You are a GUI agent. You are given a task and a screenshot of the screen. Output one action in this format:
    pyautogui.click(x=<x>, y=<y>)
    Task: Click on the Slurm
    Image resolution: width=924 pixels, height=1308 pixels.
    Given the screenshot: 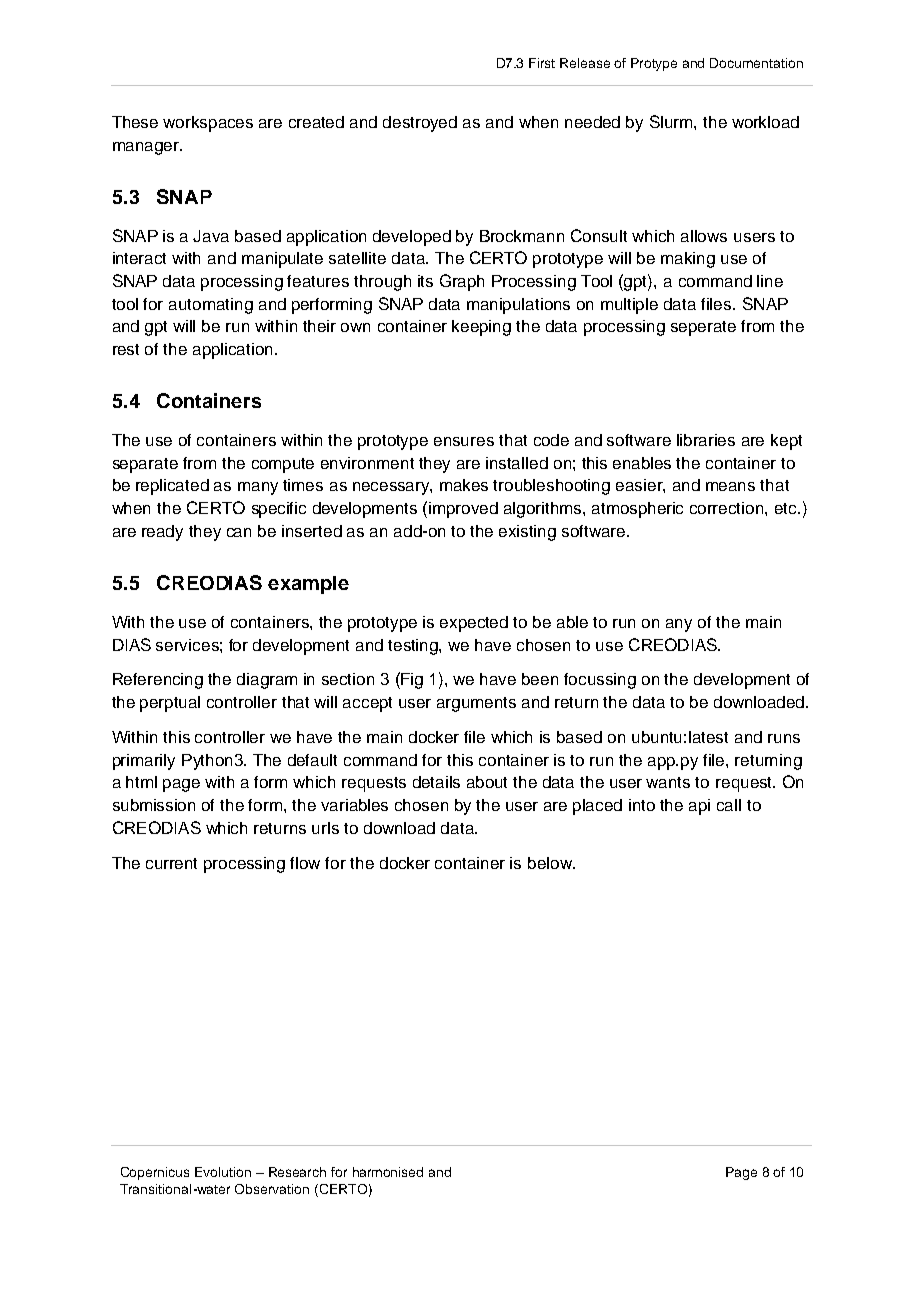 What is the action you would take?
    pyautogui.click(x=672, y=121)
